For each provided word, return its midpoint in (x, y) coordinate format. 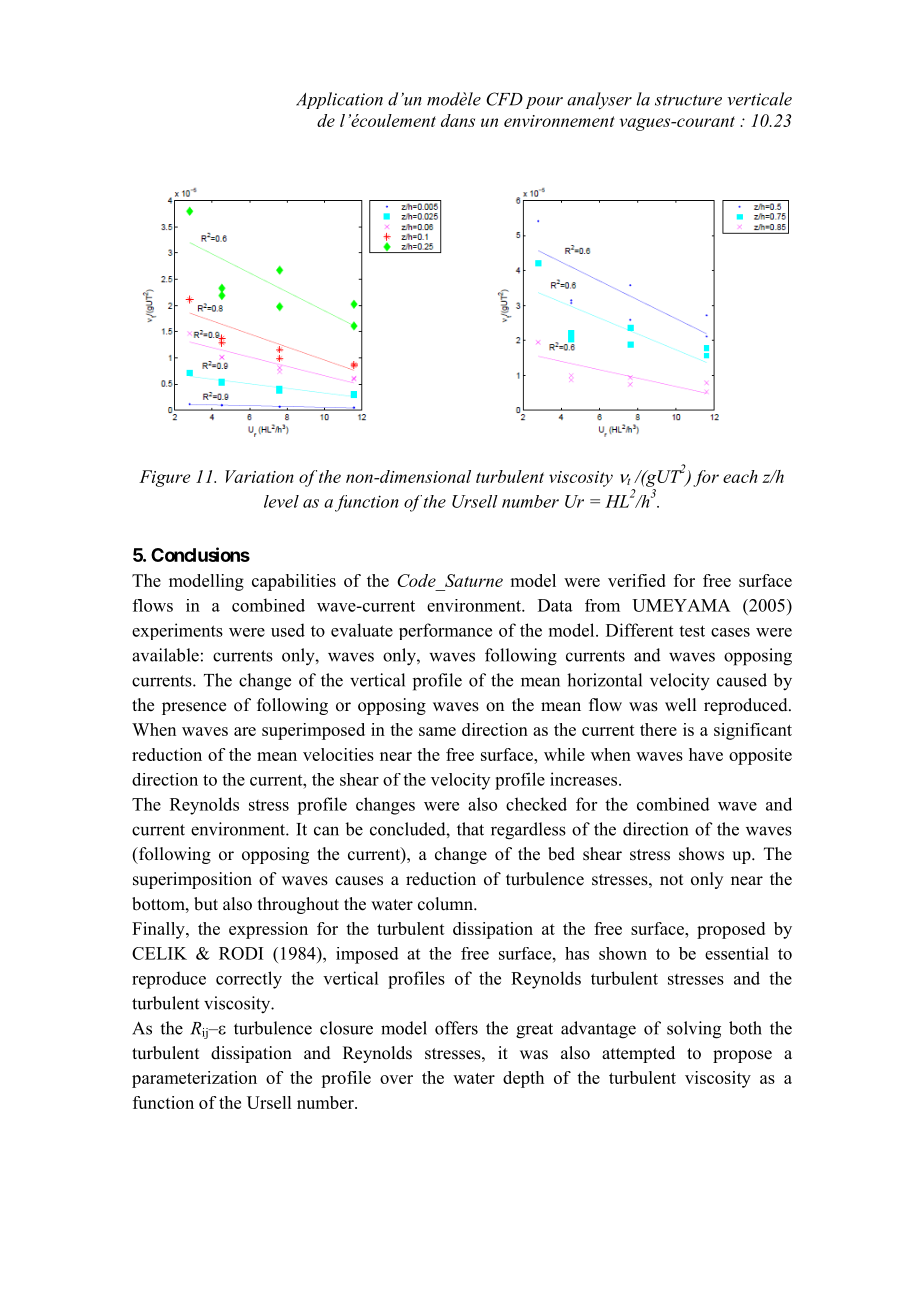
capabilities (294, 582)
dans (458, 120)
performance (445, 631)
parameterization (194, 1079)
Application (339, 100)
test (692, 631)
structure (688, 100)
